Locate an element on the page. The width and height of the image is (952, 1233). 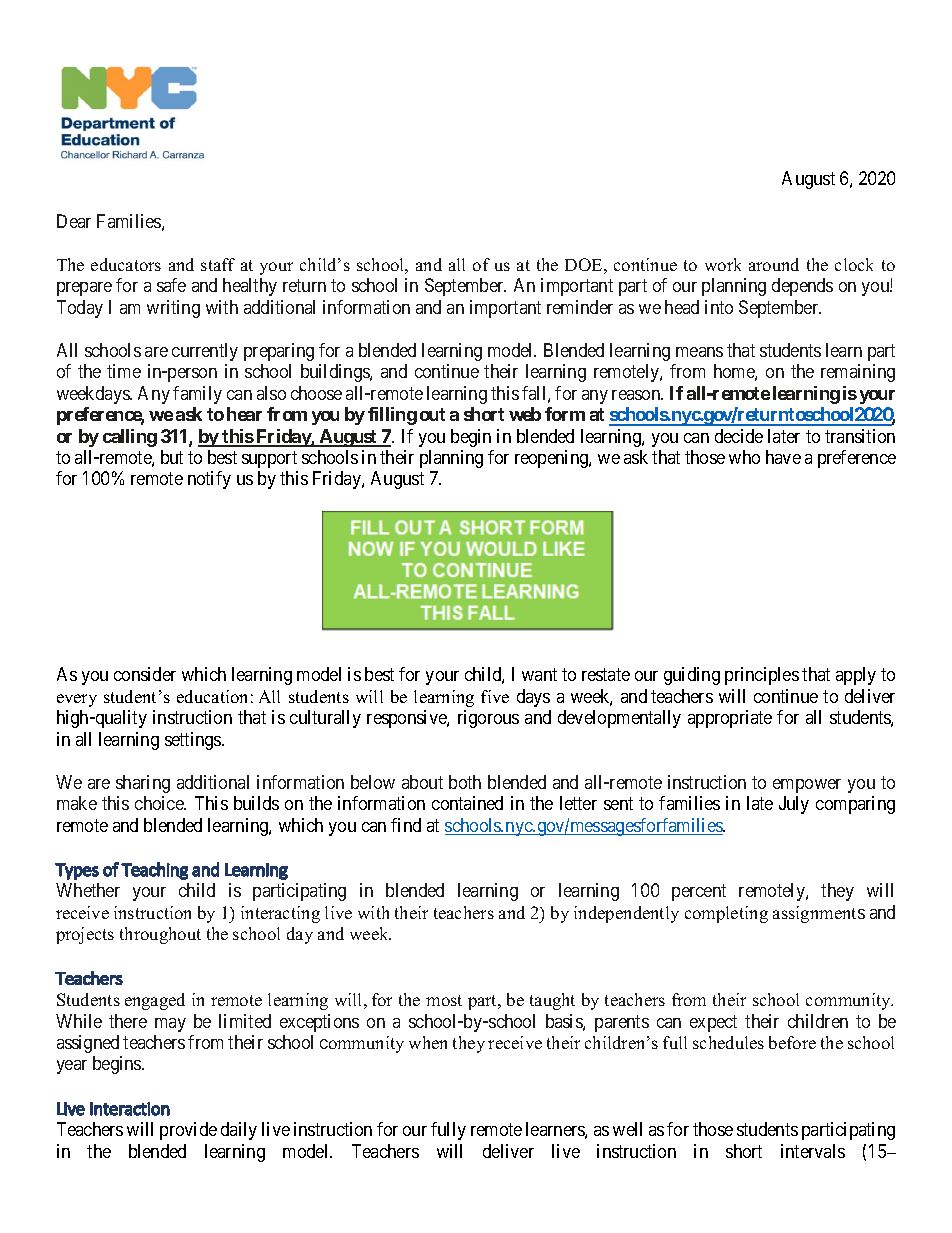
consider is located at coordinates (145, 674).
